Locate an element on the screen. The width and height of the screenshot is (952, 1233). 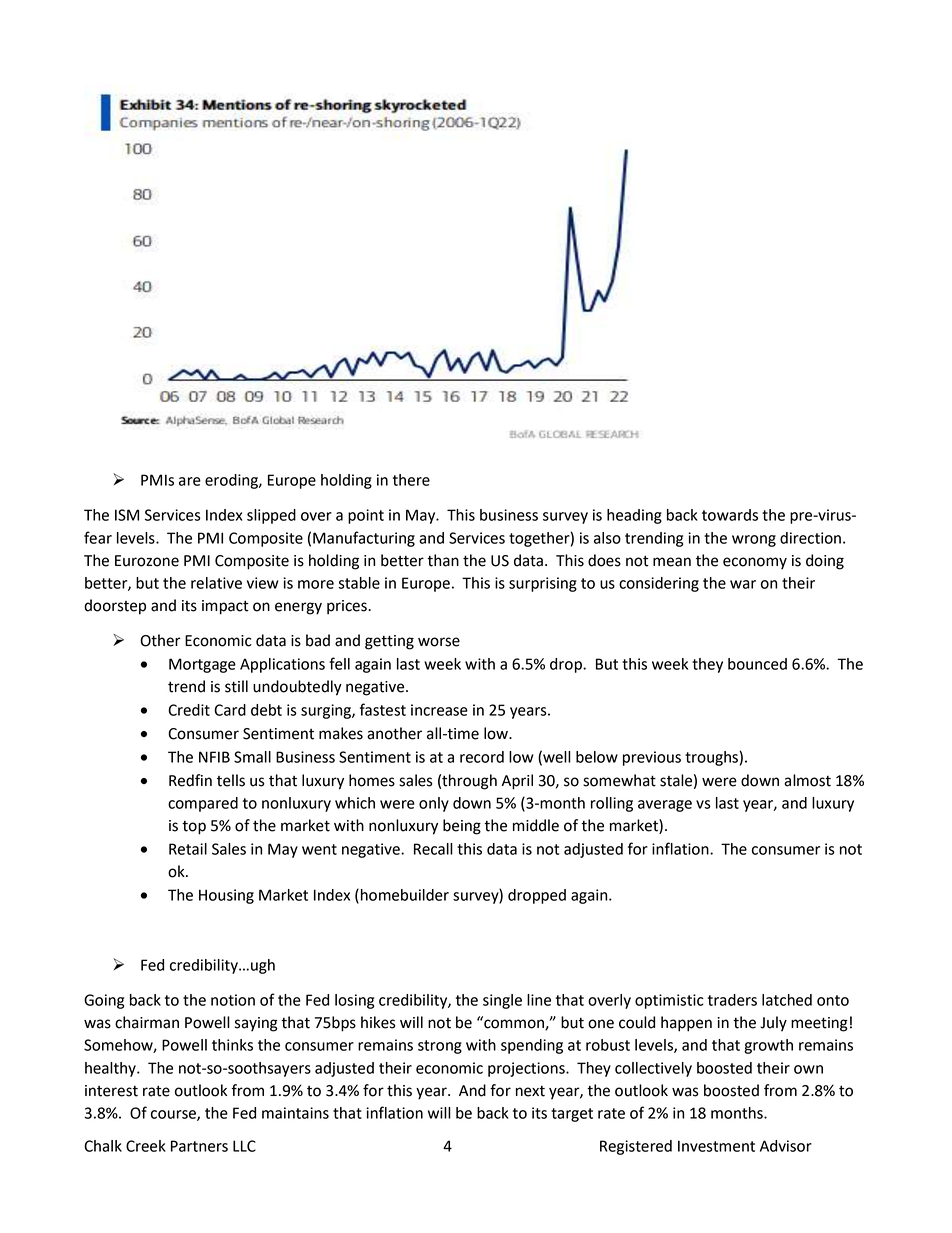
average is located at coordinates (665, 806).
